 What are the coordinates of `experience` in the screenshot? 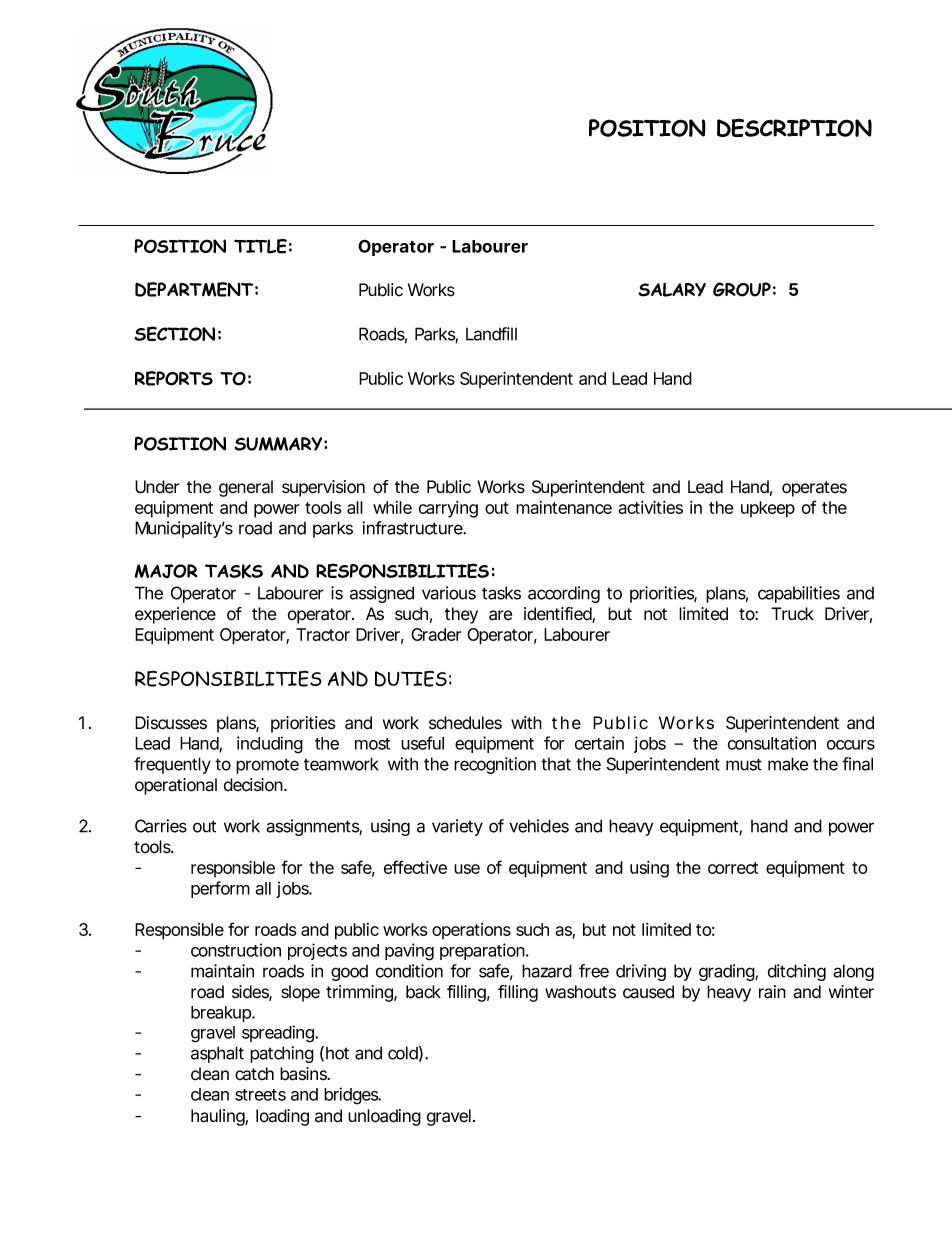 It's located at (175, 615).
